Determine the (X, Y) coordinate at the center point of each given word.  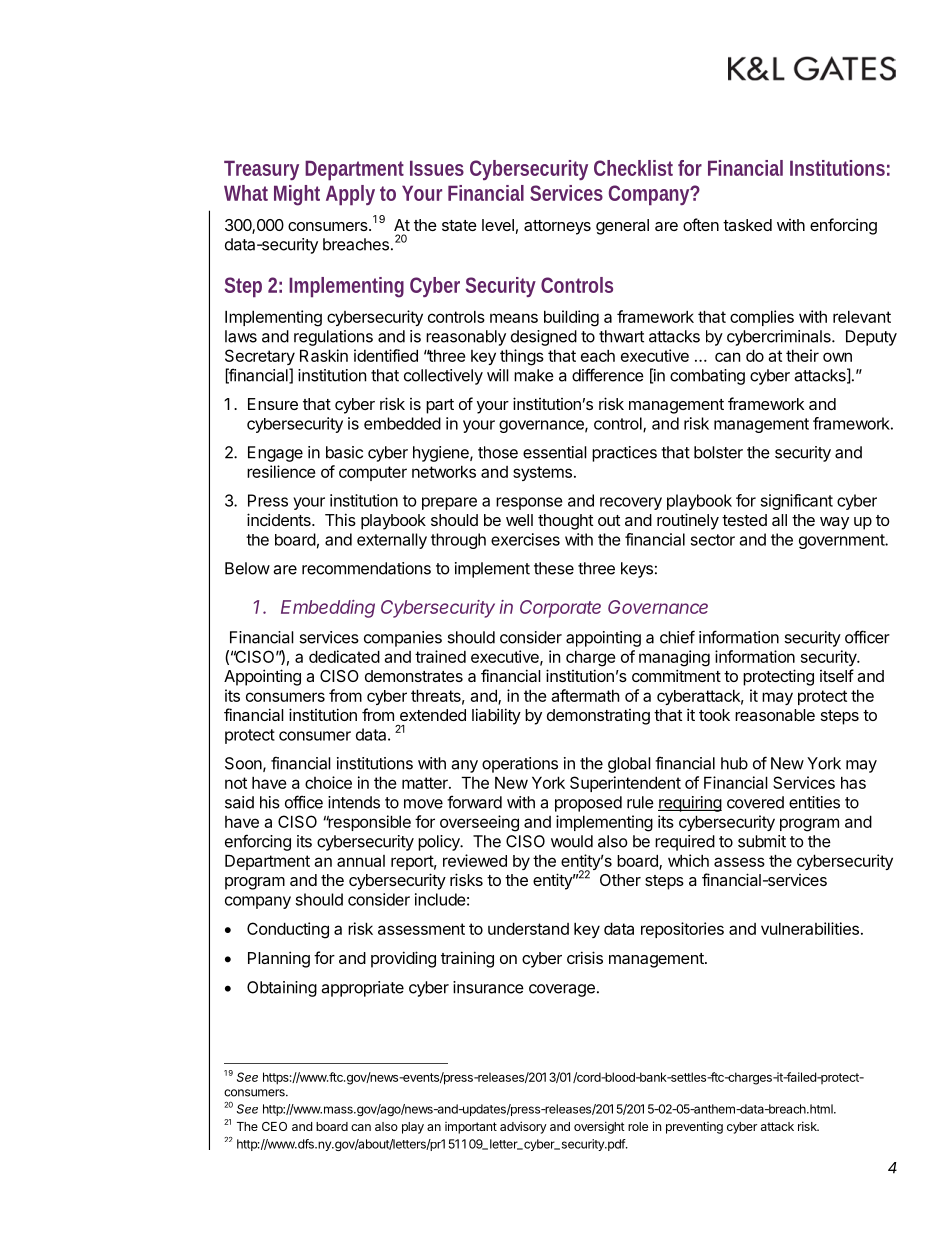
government (842, 541)
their (802, 355)
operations (520, 765)
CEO (274, 1126)
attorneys (557, 227)
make (534, 375)
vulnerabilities (810, 928)
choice (328, 782)
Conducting (288, 930)
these (554, 568)
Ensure (273, 404)
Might (297, 195)
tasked (747, 225)
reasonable (775, 715)
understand (528, 928)
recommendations (366, 568)
